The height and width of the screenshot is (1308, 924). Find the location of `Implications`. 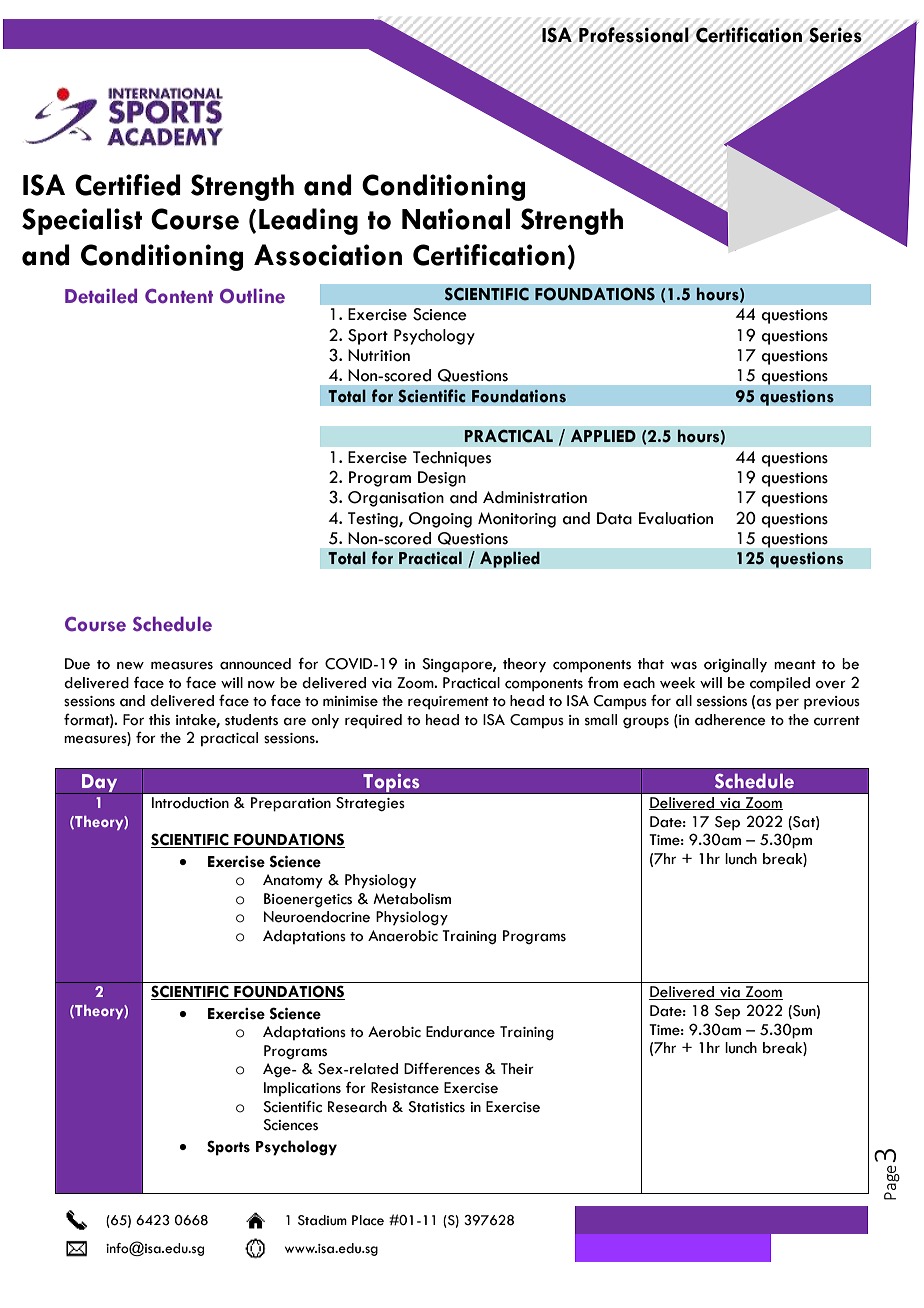

Implications is located at coordinates (302, 1089).
